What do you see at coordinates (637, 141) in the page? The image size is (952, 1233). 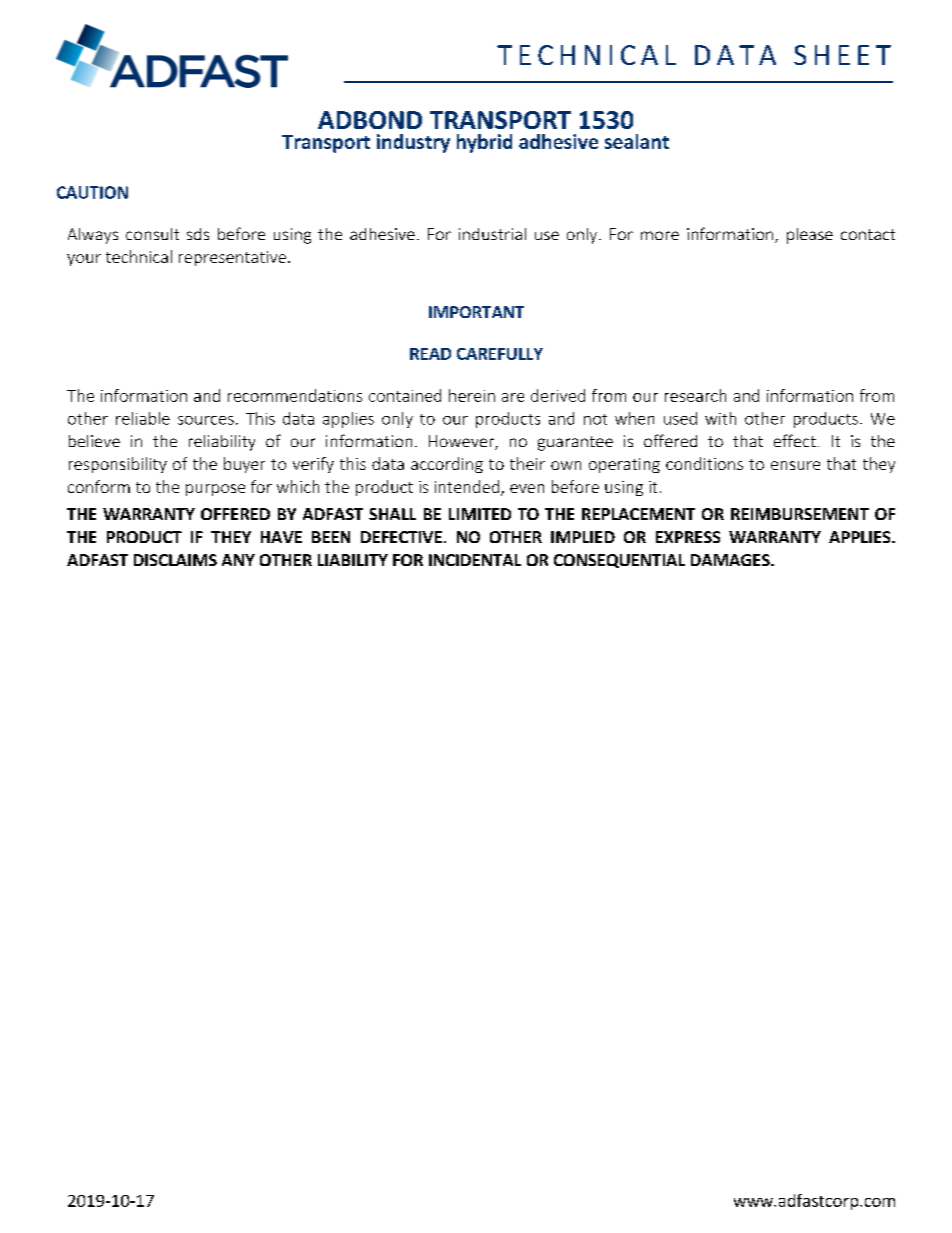 I see `sealant` at bounding box center [637, 141].
